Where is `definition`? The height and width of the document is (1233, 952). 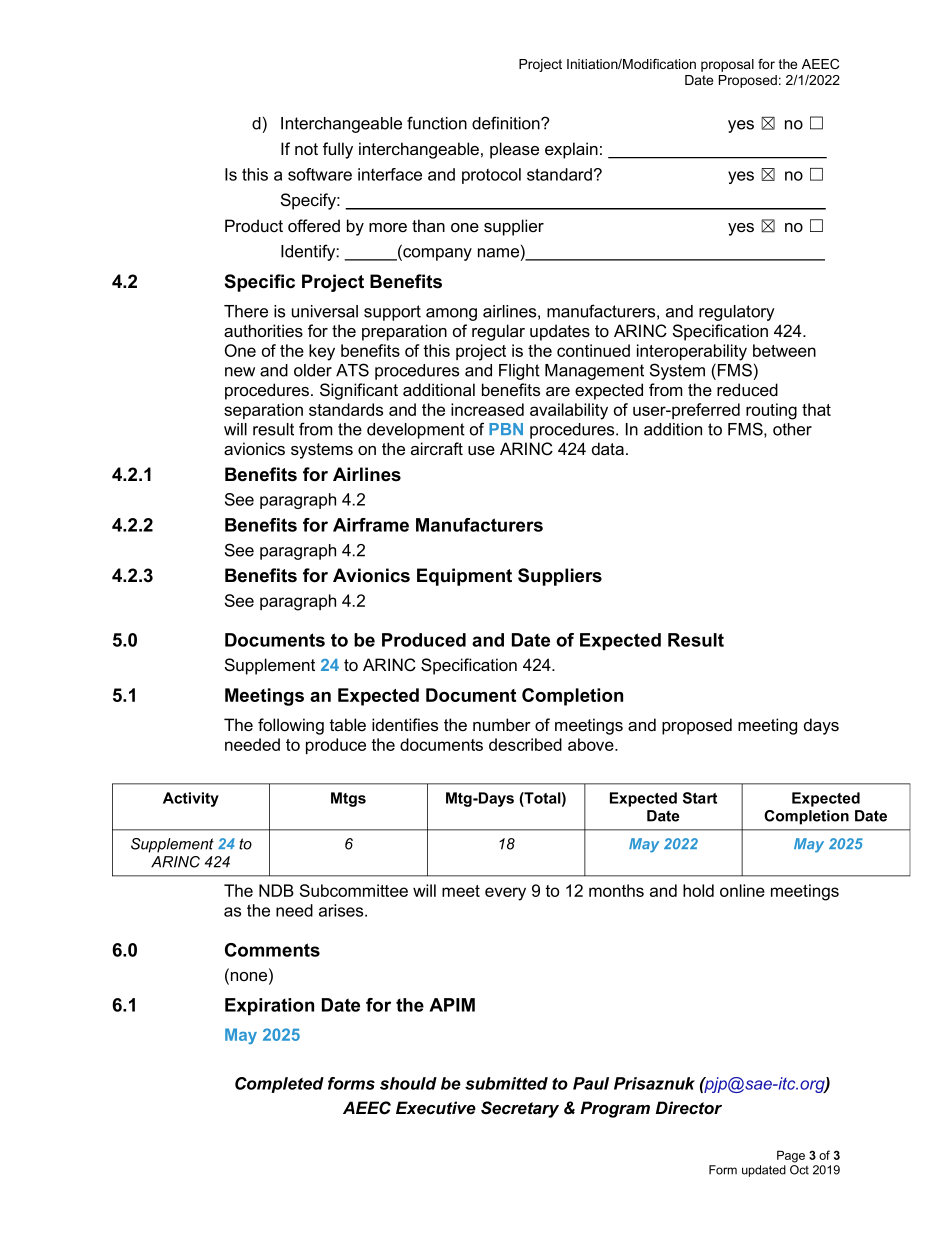
definition is located at coordinates (507, 123).
